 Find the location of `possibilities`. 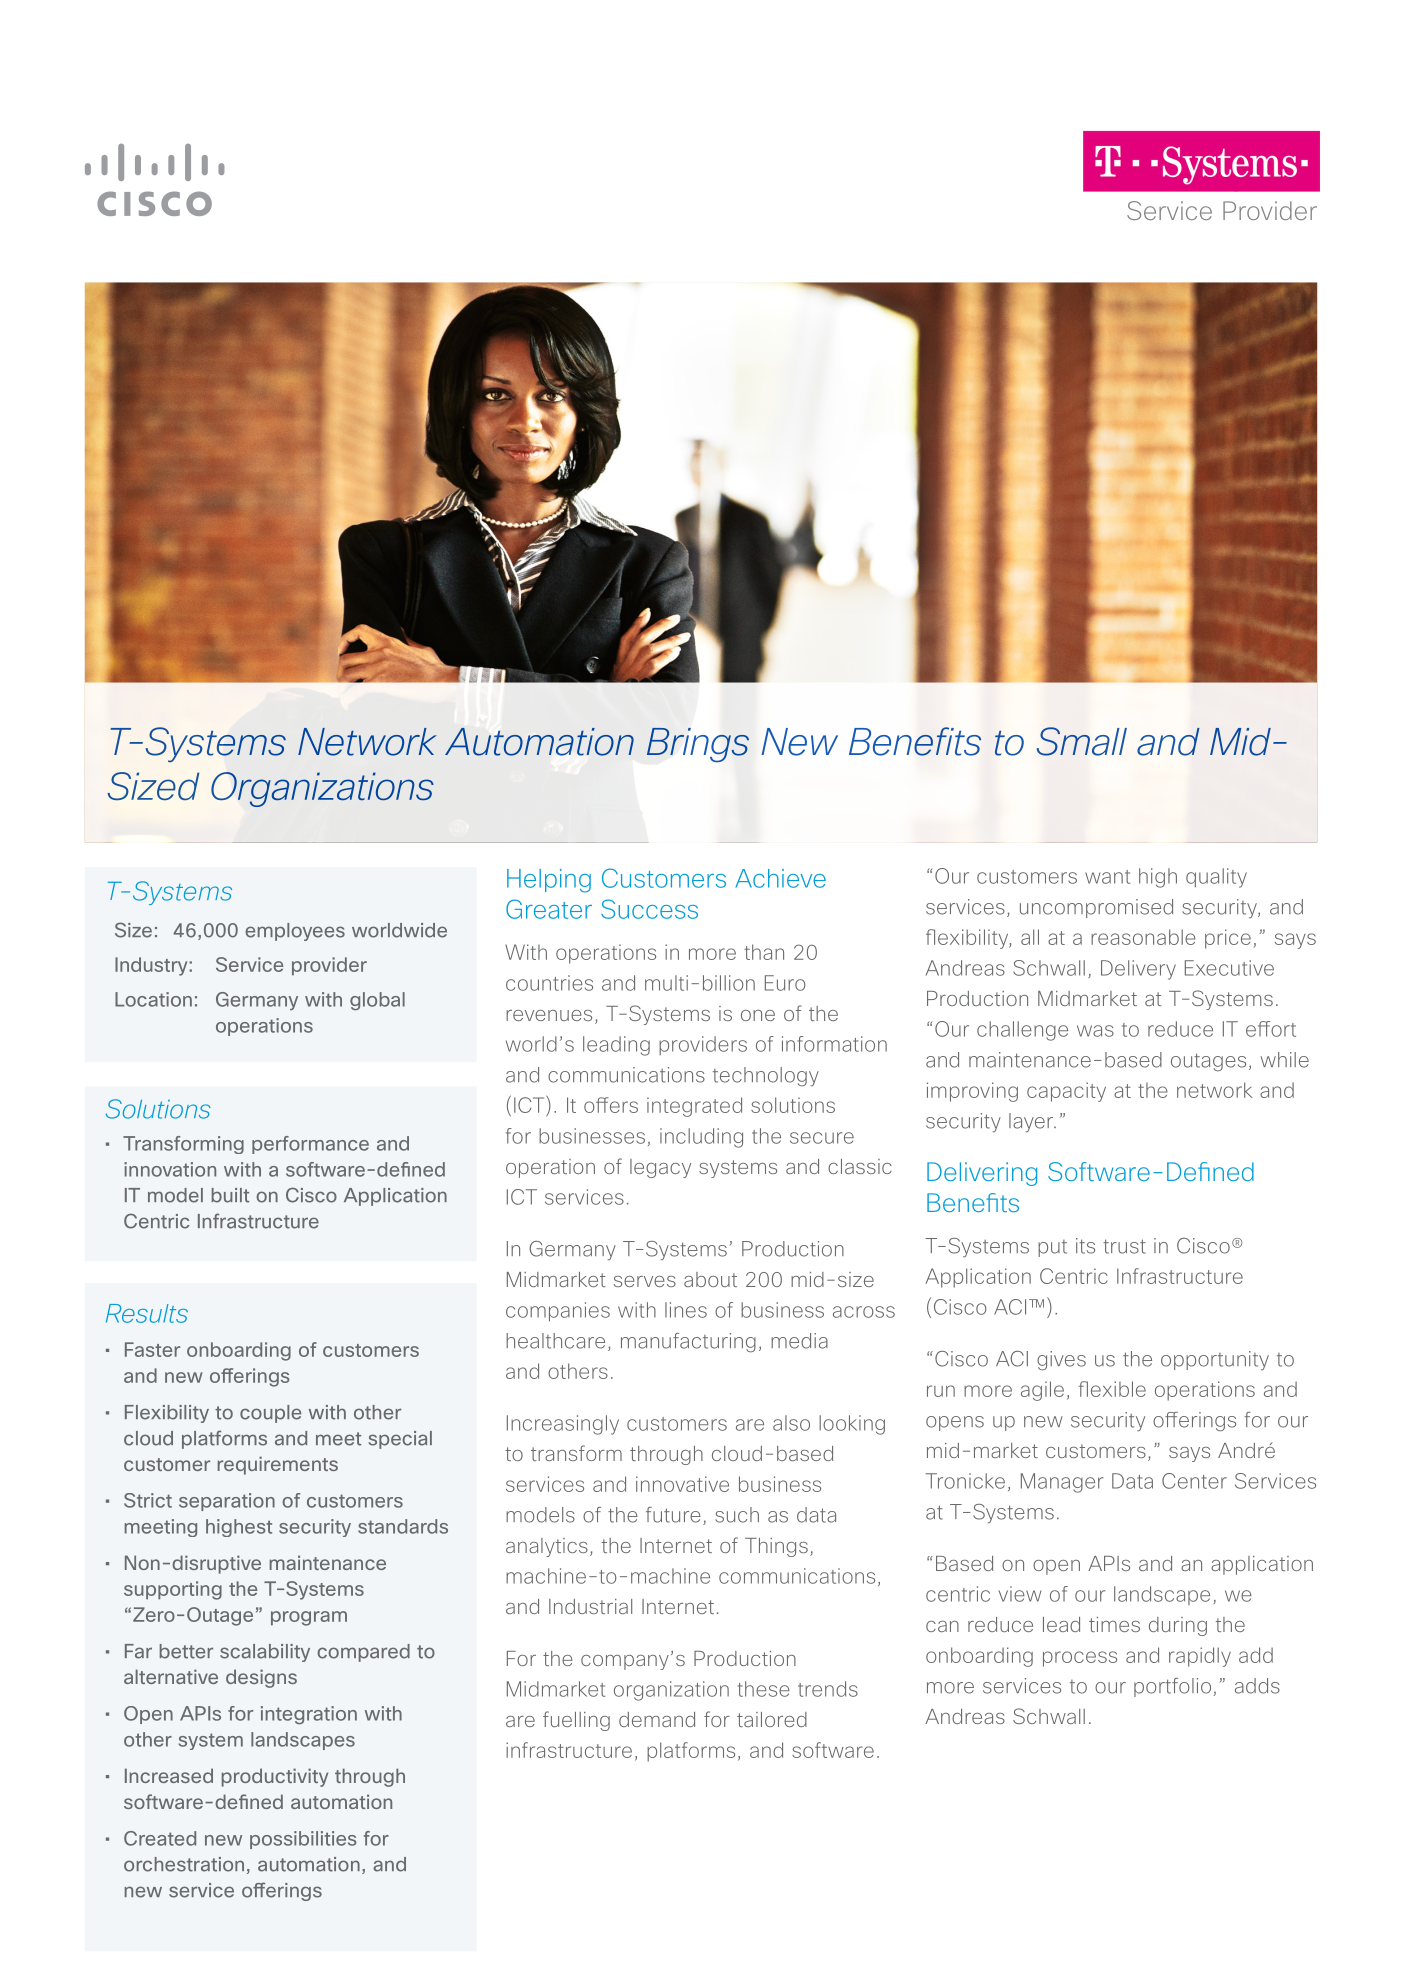

possibilities is located at coordinates (303, 1840).
